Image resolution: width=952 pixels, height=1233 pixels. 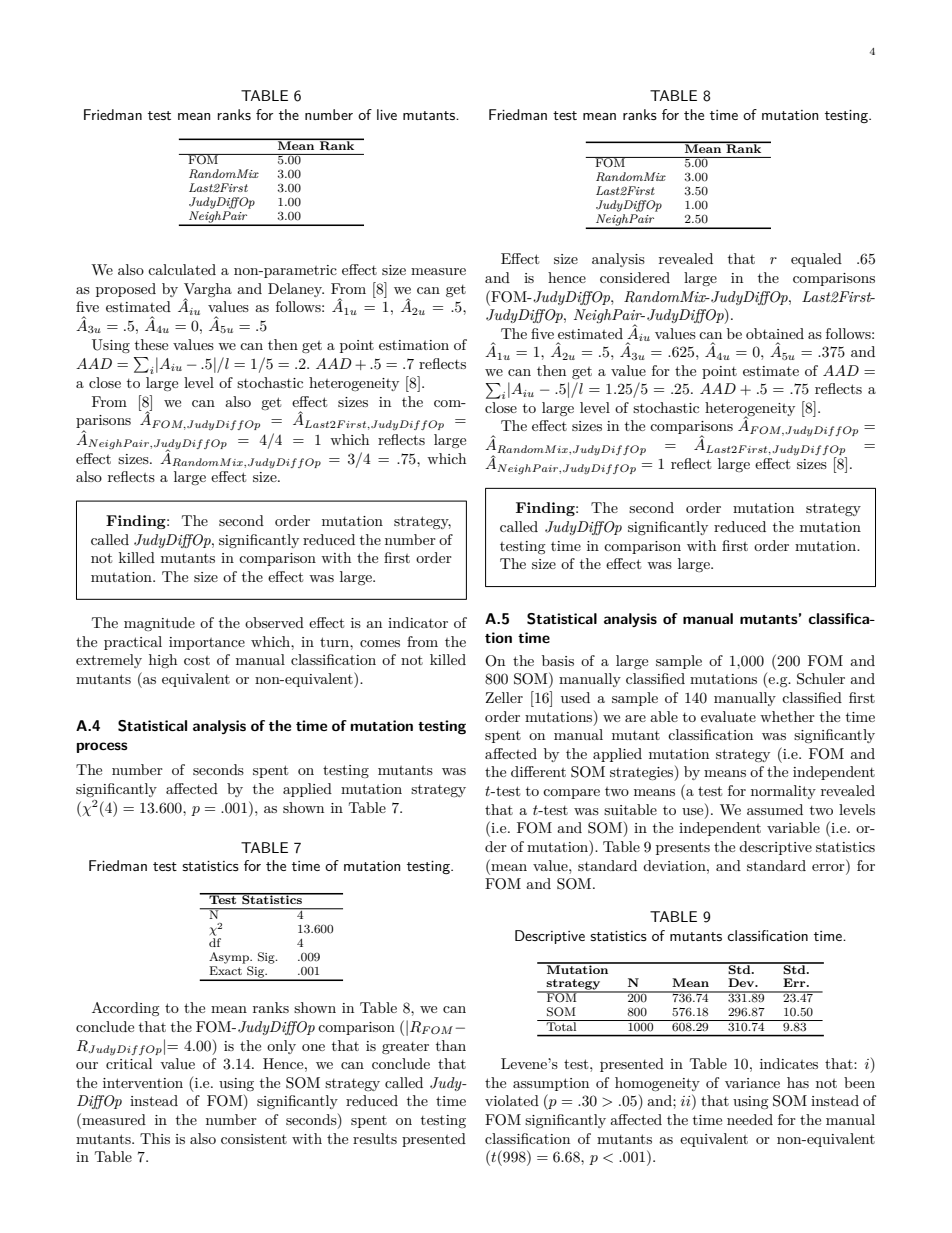 I want to click on violated, so click(x=512, y=1100).
